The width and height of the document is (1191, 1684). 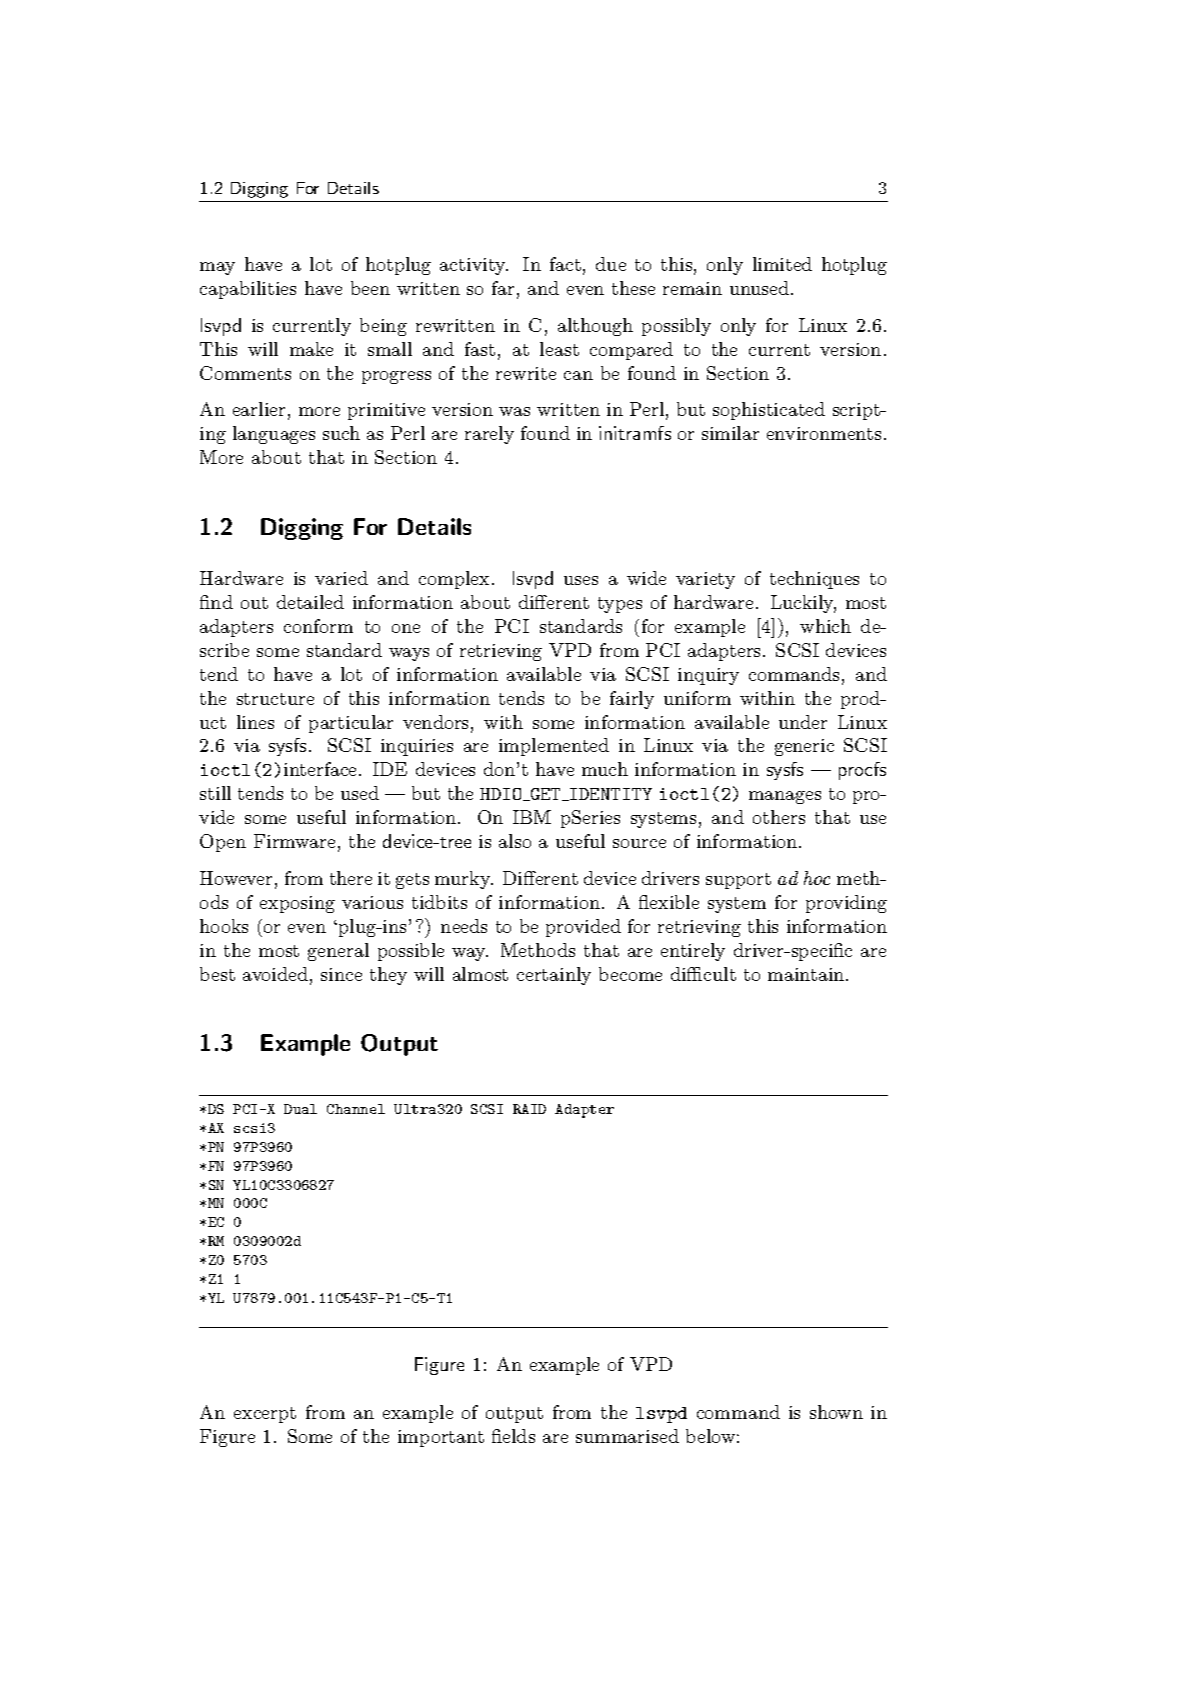 What do you see at coordinates (703, 974) in the document?
I see `difficult` at bounding box center [703, 974].
